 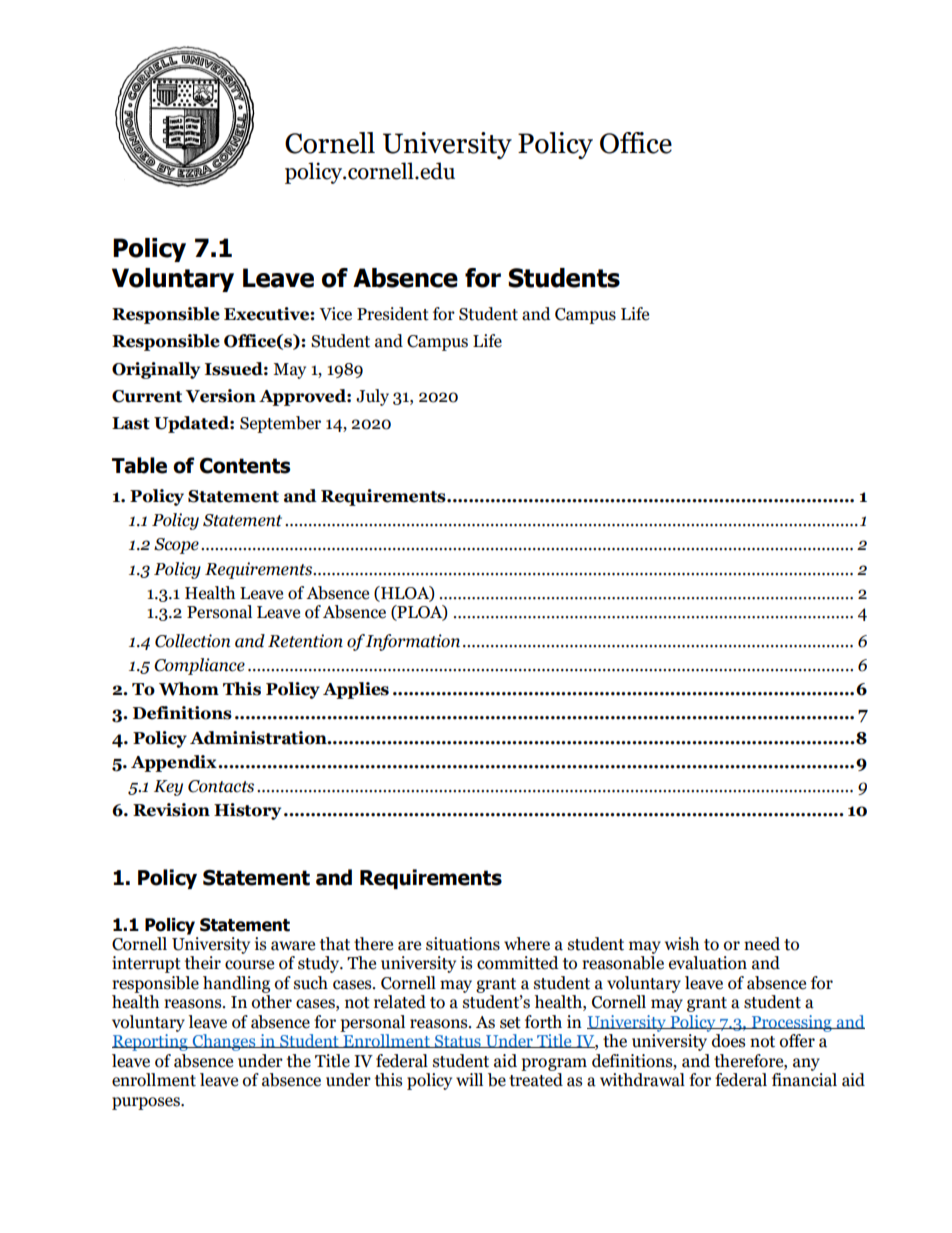 I want to click on Collection, so click(x=192, y=641).
